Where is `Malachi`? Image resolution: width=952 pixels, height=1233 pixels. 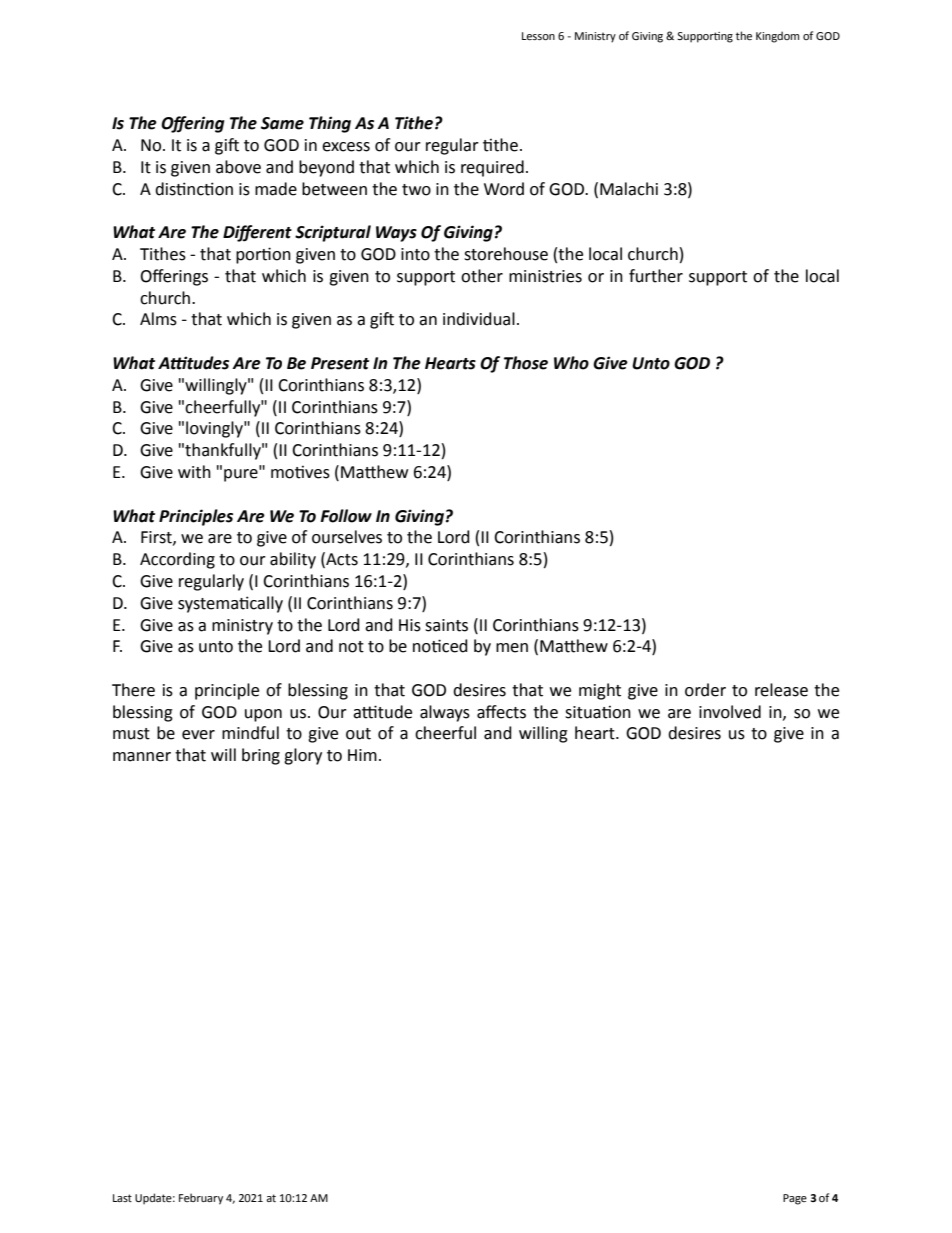
Malachi is located at coordinates (629, 189).
